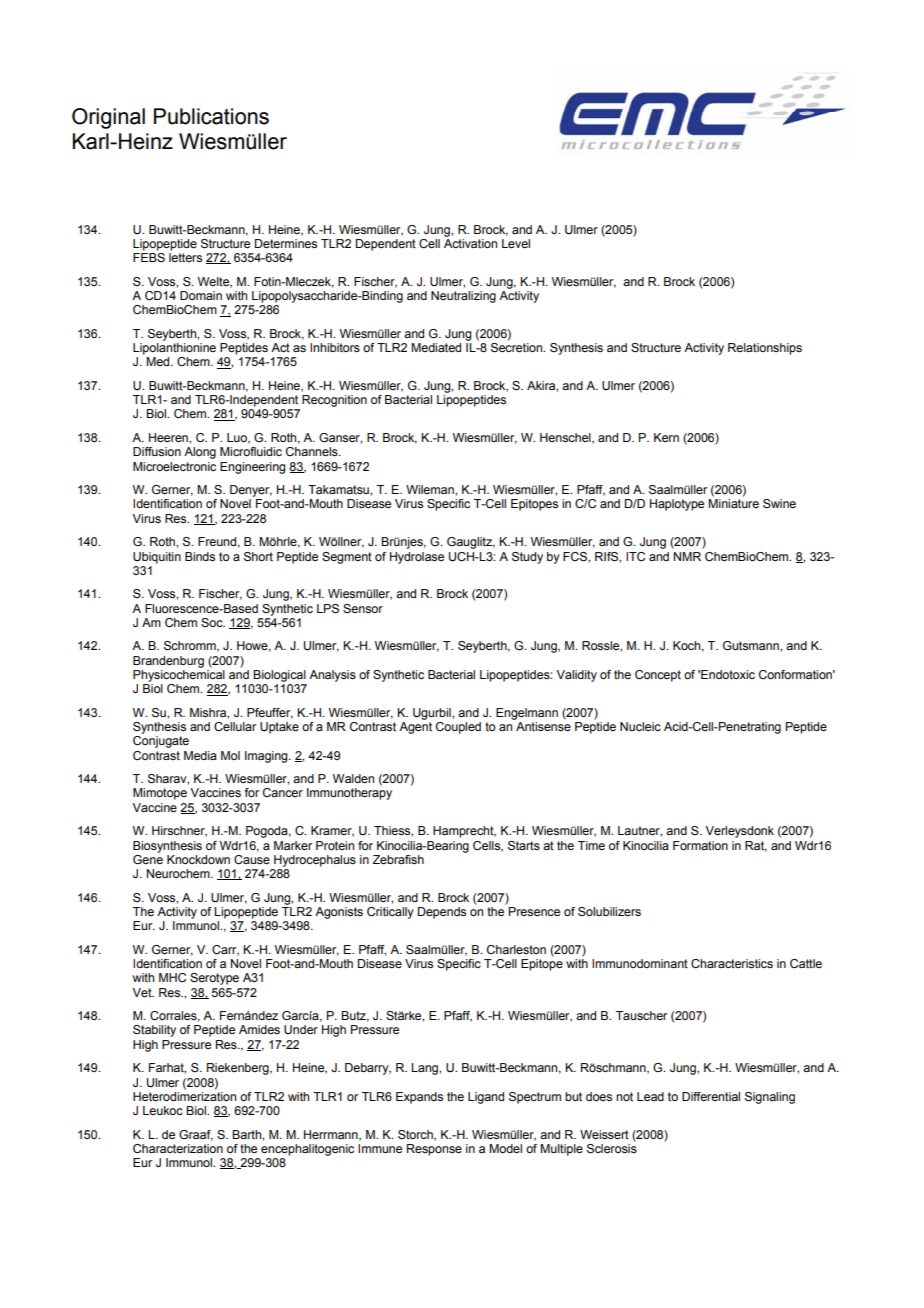  What do you see at coordinates (765, 349) in the page?
I see `Relationships` at bounding box center [765, 349].
